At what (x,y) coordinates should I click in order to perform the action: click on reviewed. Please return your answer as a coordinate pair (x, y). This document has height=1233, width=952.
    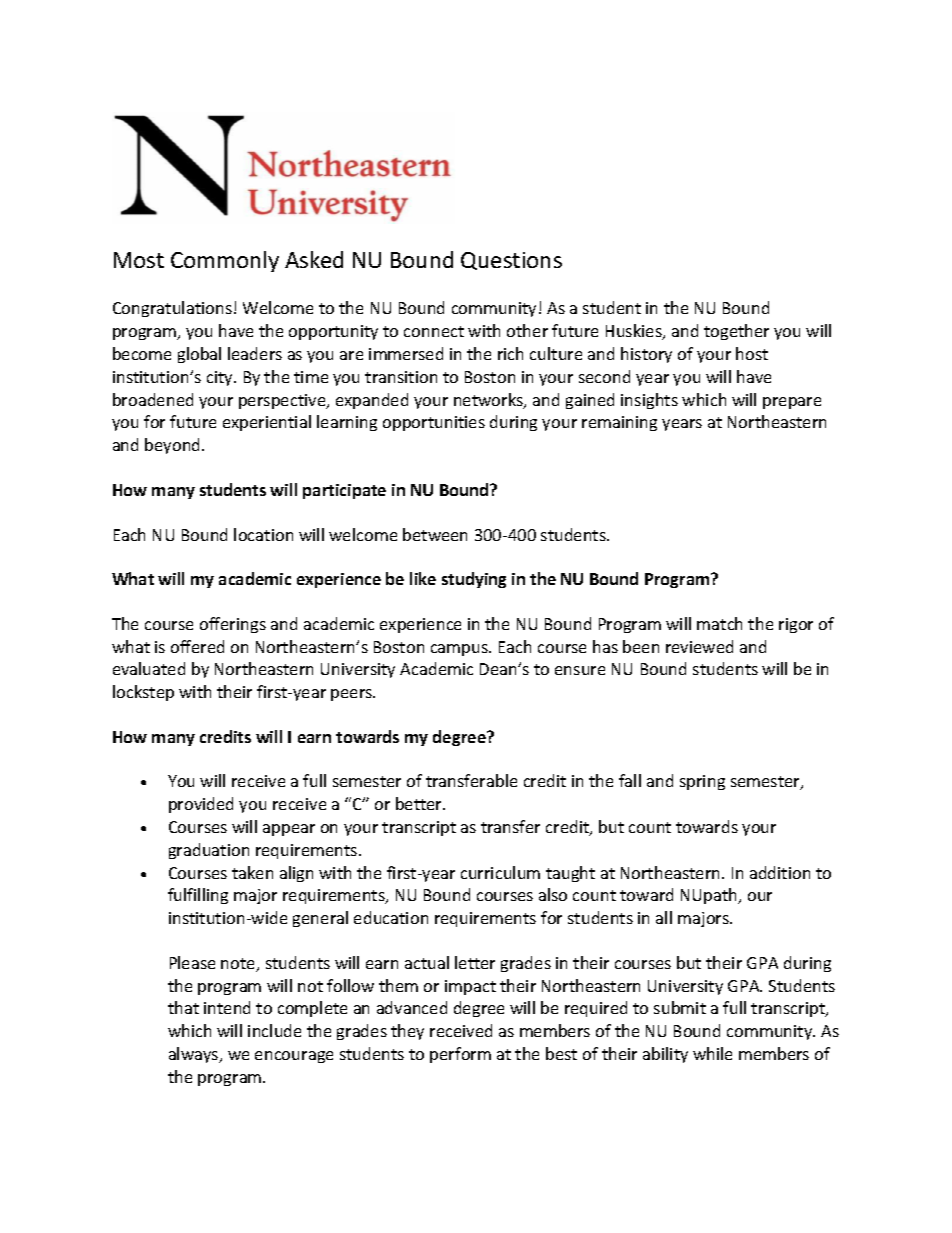
    Looking at the image, I should click on (699, 646).
